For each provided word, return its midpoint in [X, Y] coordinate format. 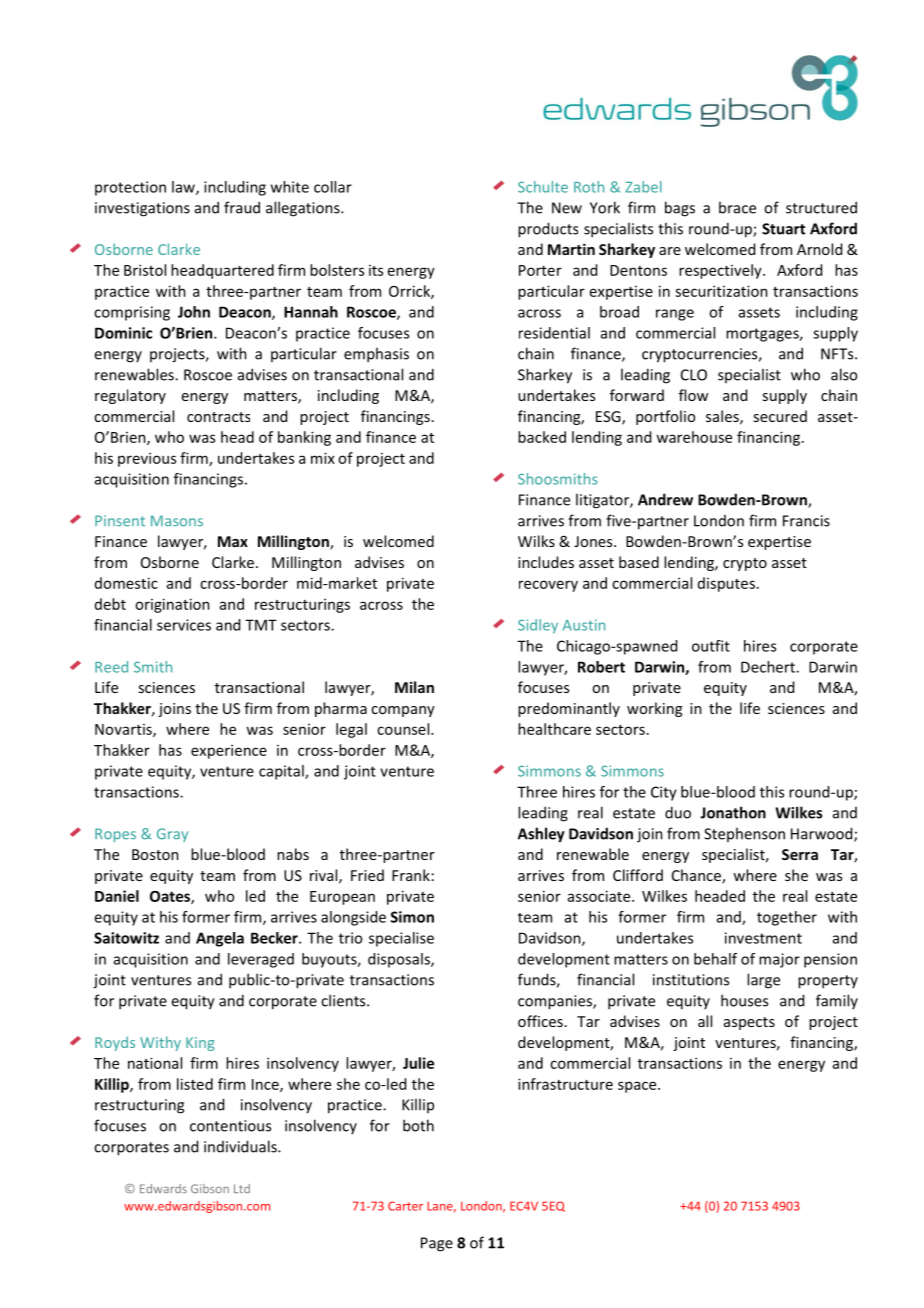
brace [737, 207]
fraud [242, 207]
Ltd [242, 1188]
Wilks [536, 541]
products [548, 230]
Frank [411, 875]
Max [233, 541]
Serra [800, 854]
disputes [726, 584]
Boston [155, 854]
